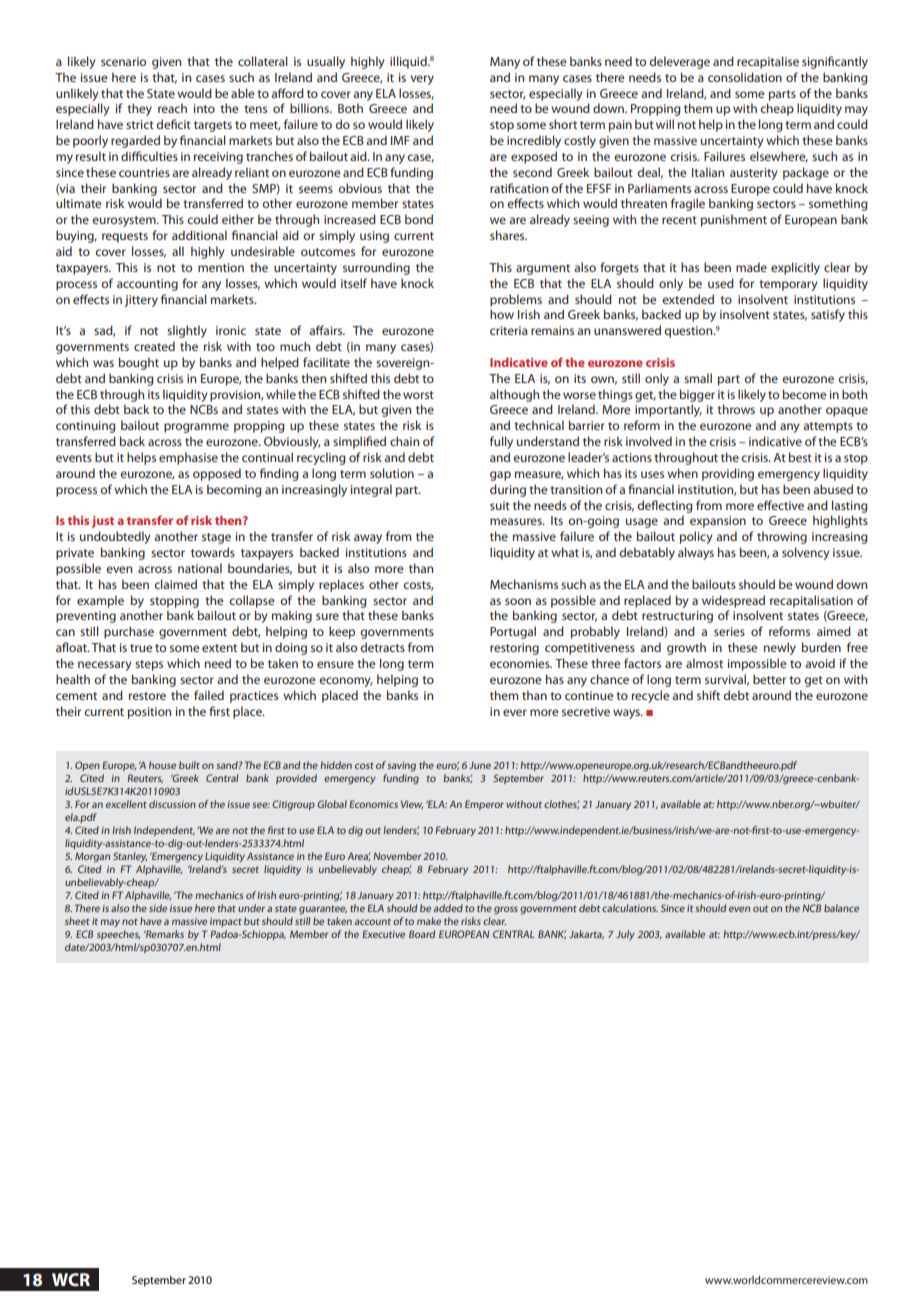 Image resolution: width=924 pixels, height=1308 pixels. I want to click on better, so click(769, 679).
